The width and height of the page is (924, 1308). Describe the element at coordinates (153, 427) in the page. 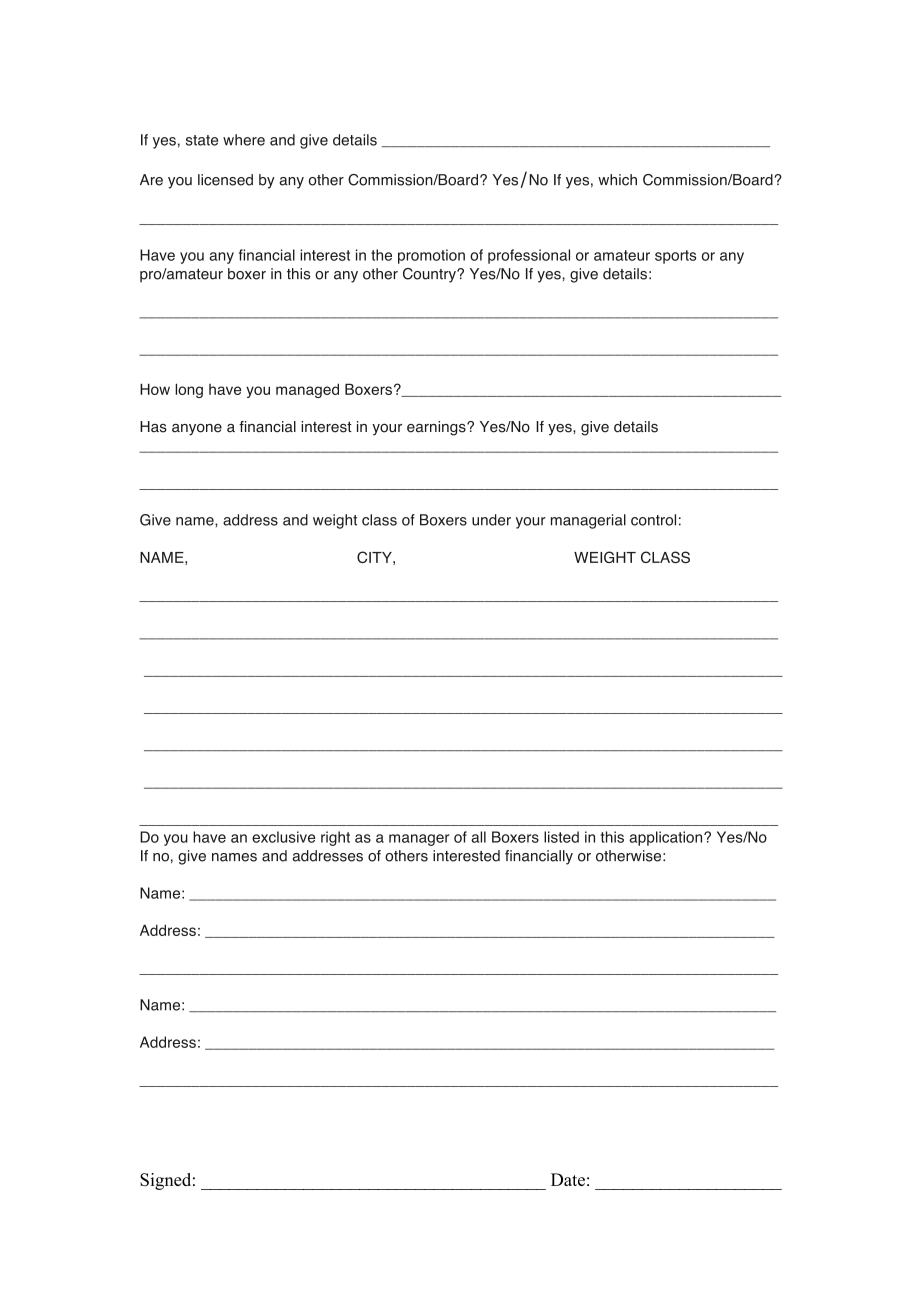

I see `Has` at that location.
